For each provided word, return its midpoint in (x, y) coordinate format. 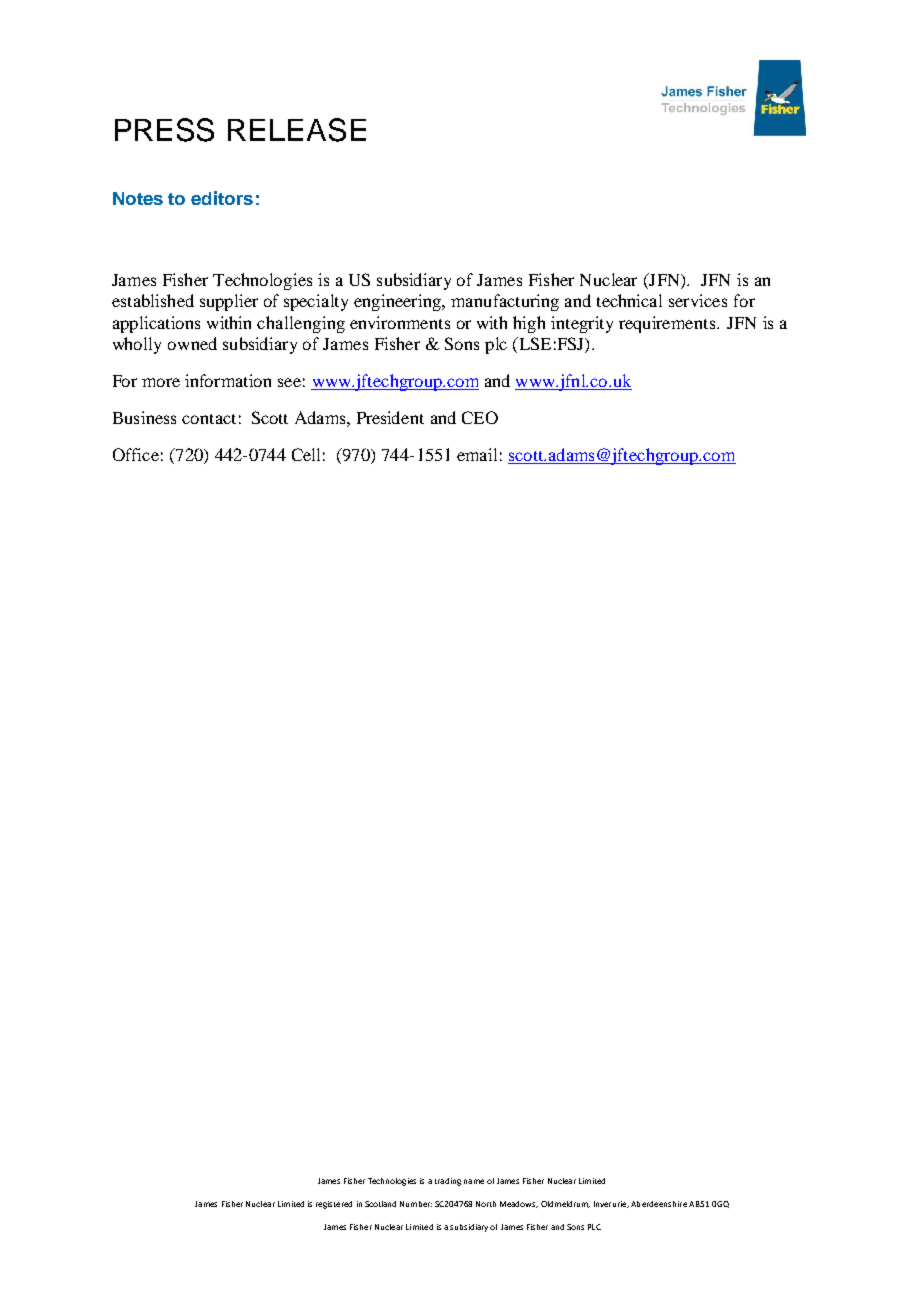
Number (416, 1204)
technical (629, 300)
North (486, 1204)
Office (136, 454)
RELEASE (297, 130)
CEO (480, 417)
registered (334, 1205)
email (477, 454)
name (474, 1181)
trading (448, 1182)
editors (222, 198)
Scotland (380, 1204)
